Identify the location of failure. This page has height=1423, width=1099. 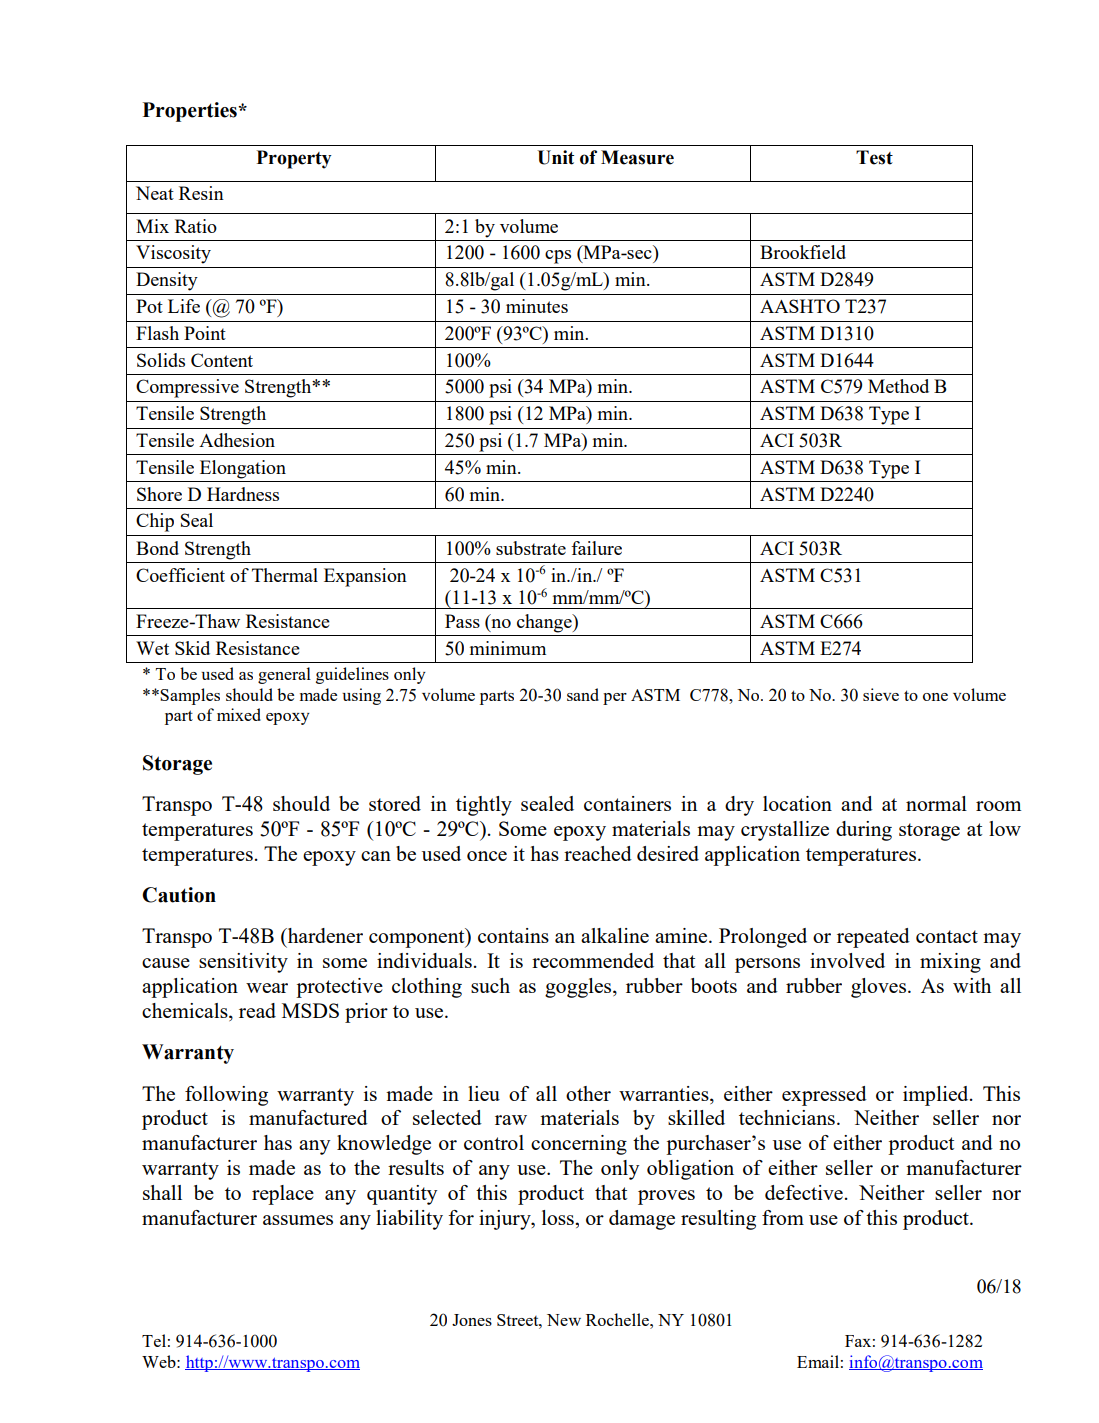
(596, 548).
